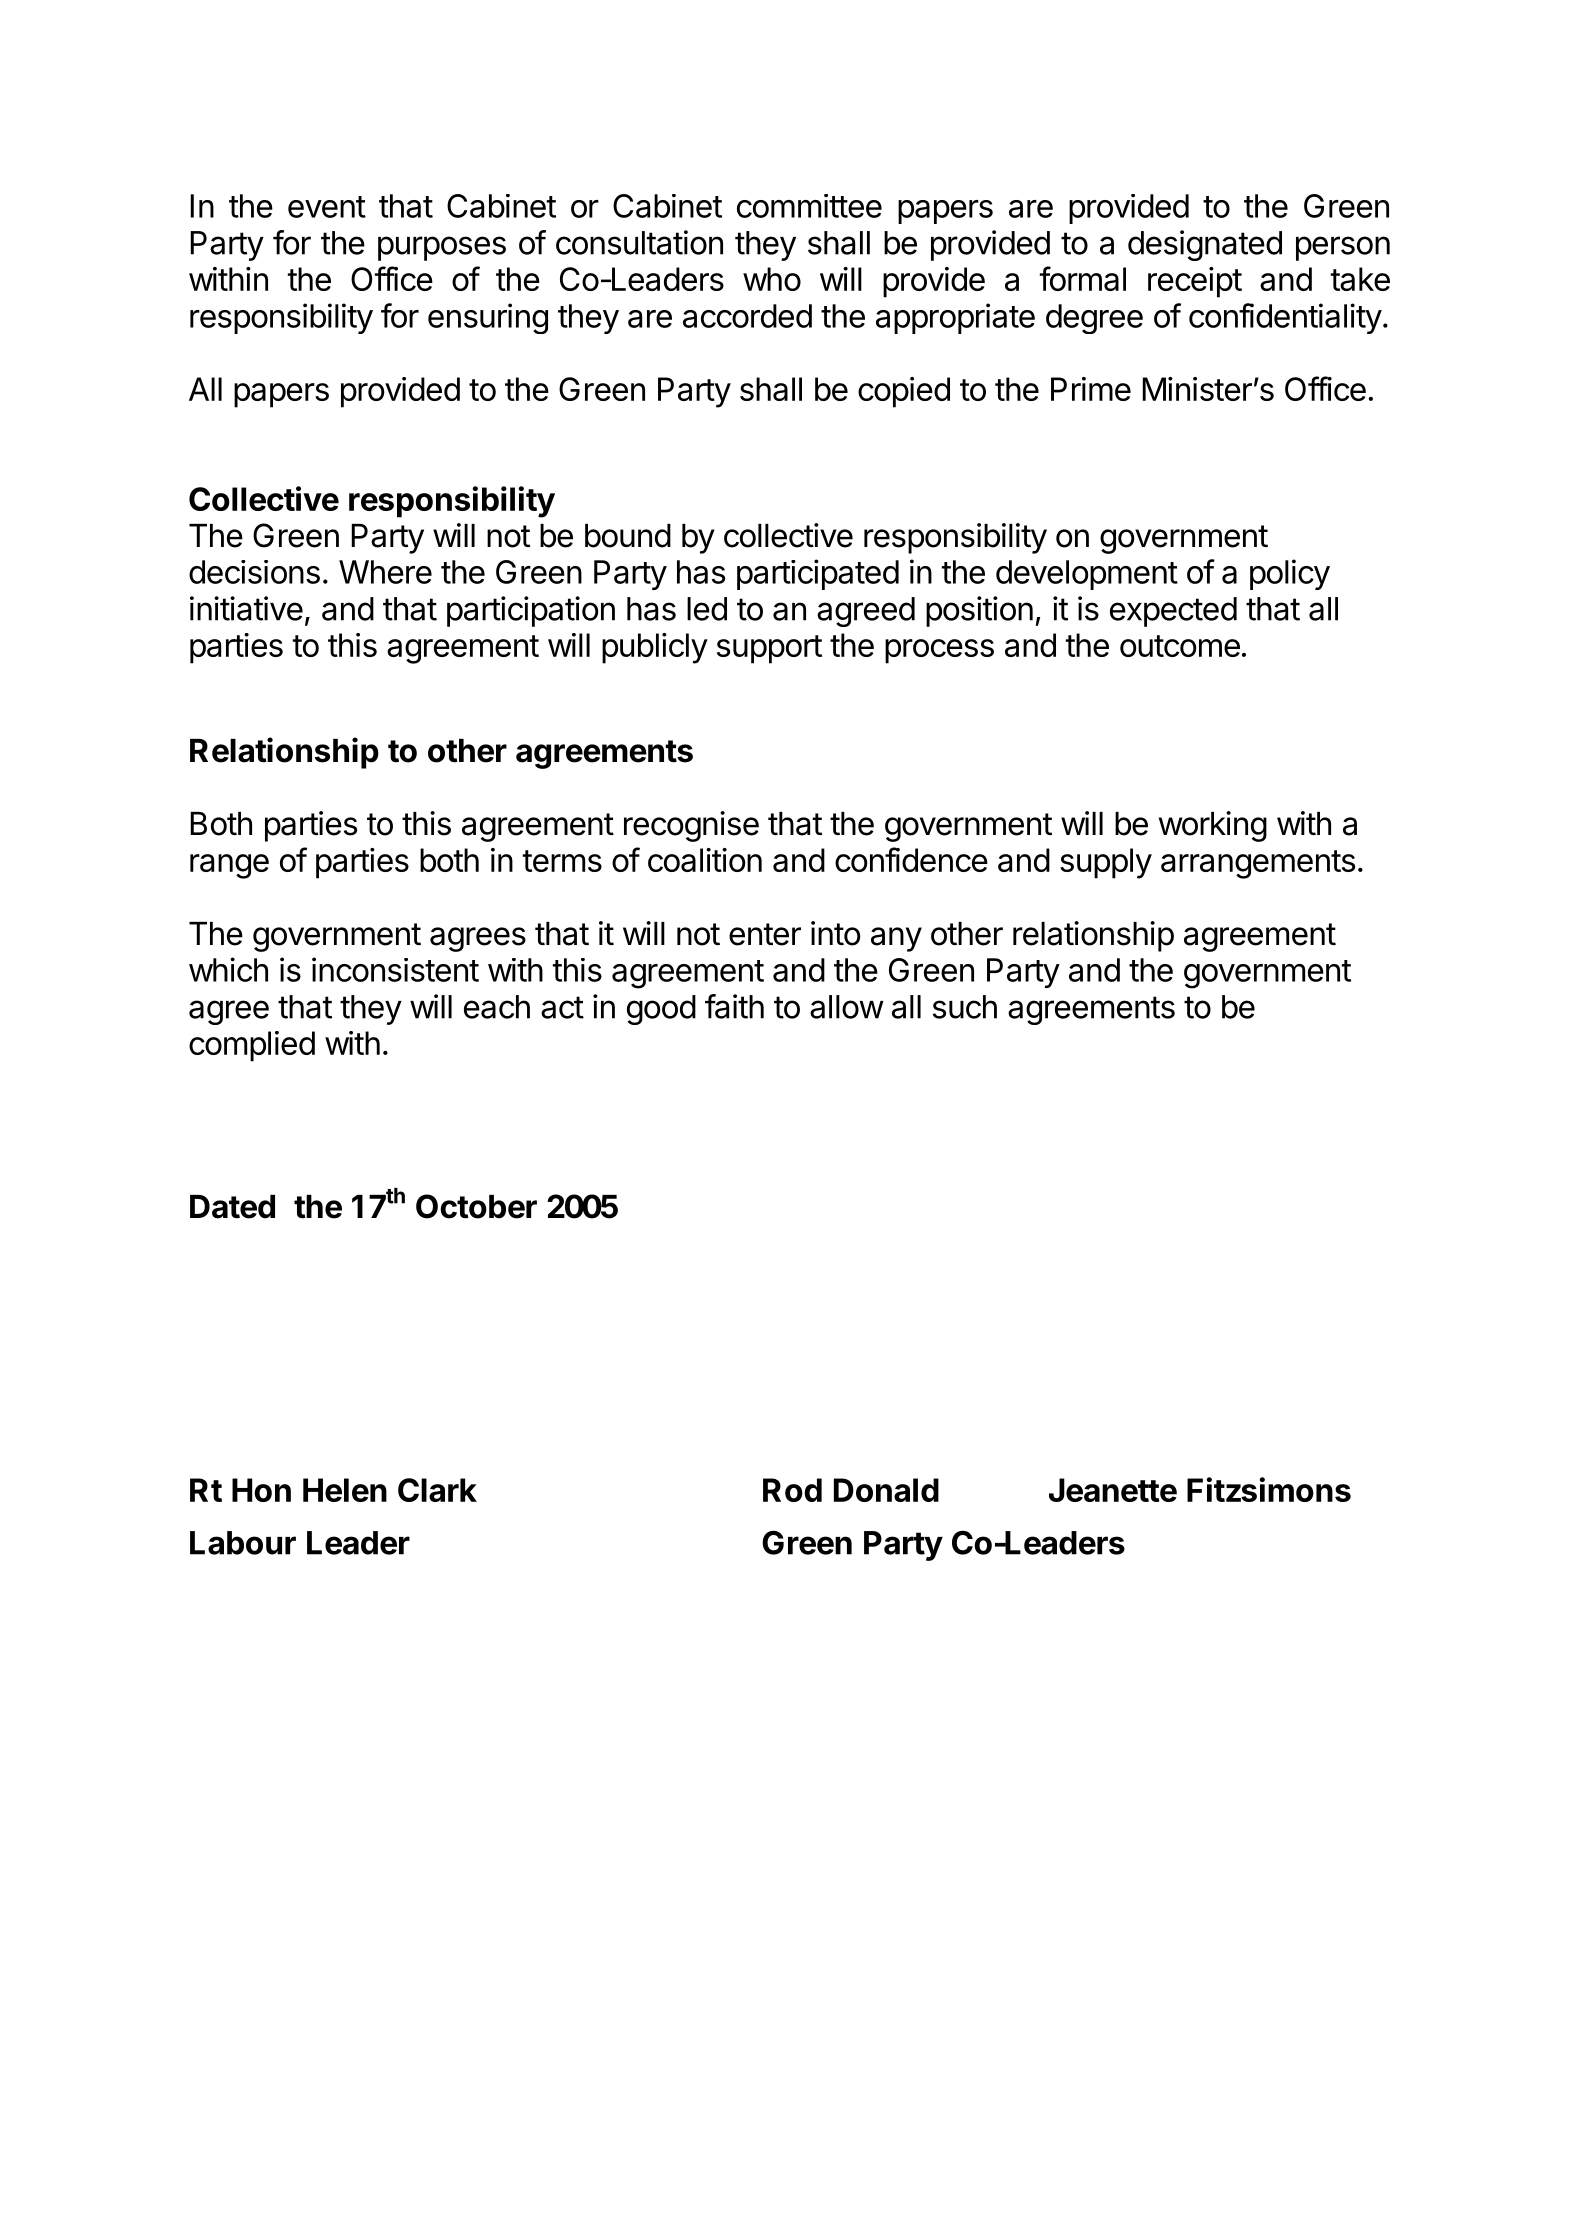 The height and width of the image is (2234, 1578). Describe the element at coordinates (818, 574) in the image. I see `participated` at that location.
